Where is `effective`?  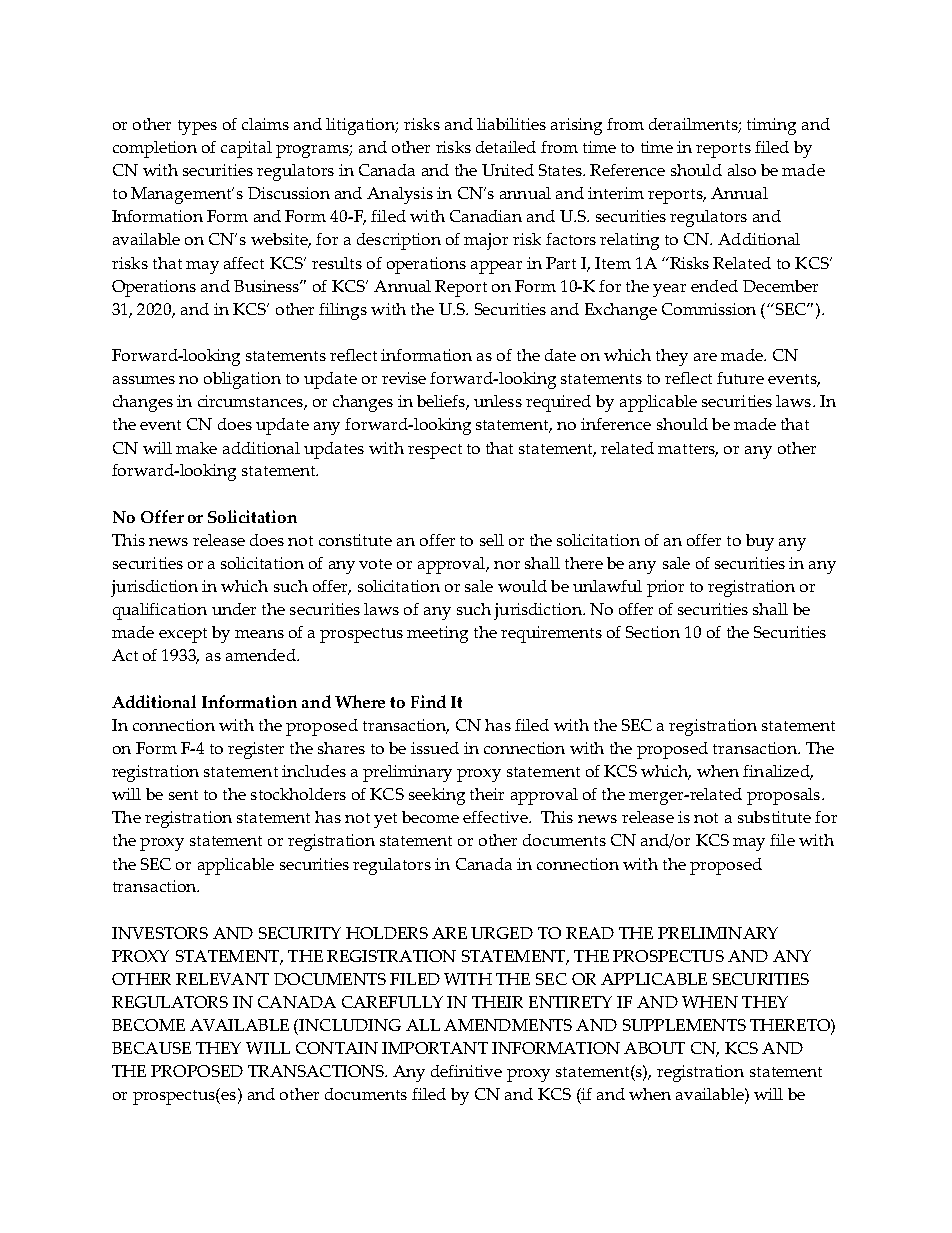
effective is located at coordinates (496, 817).
